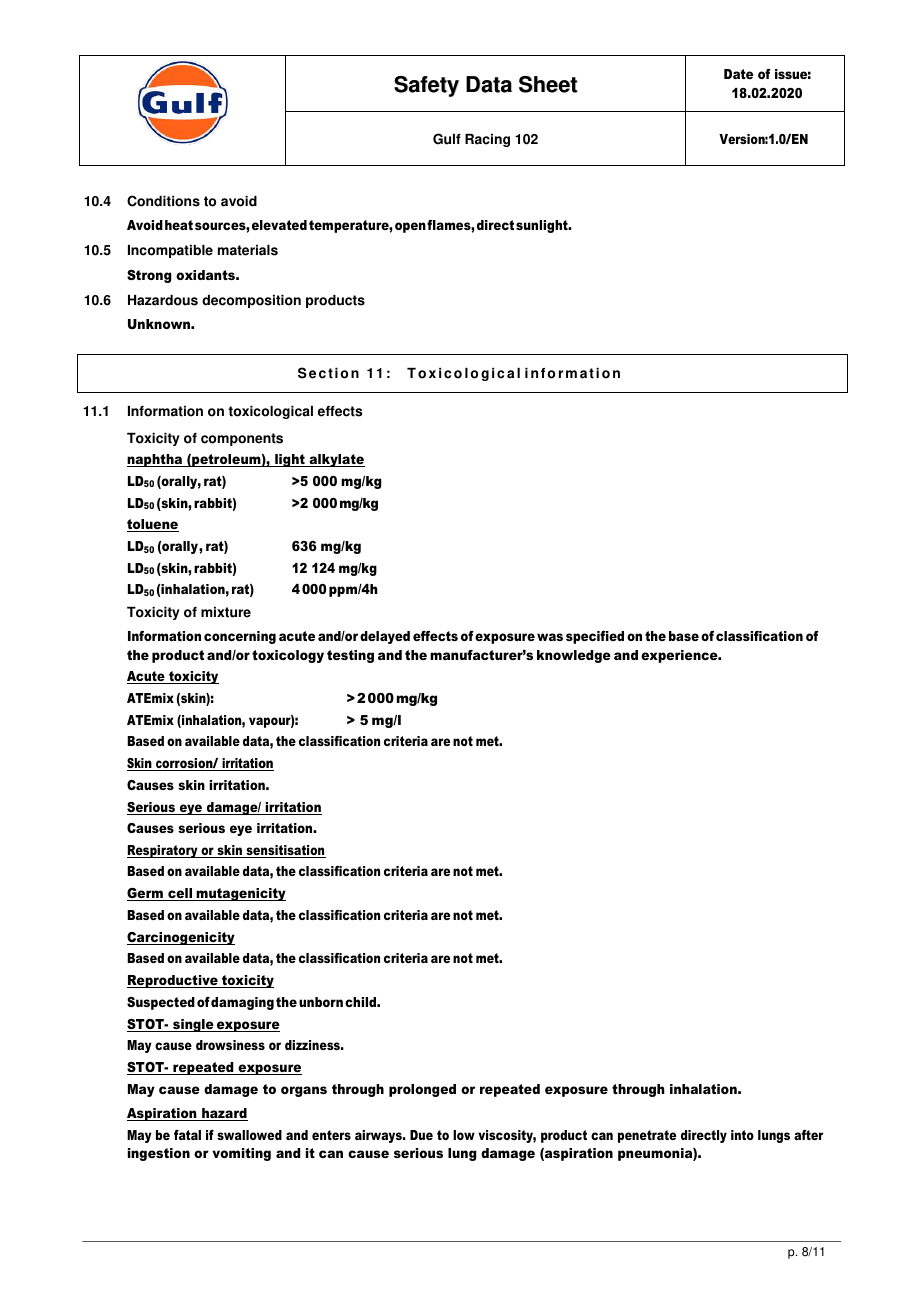 The height and width of the image is (1307, 924). Describe the element at coordinates (226, 612) in the image. I see `mixture` at that location.
